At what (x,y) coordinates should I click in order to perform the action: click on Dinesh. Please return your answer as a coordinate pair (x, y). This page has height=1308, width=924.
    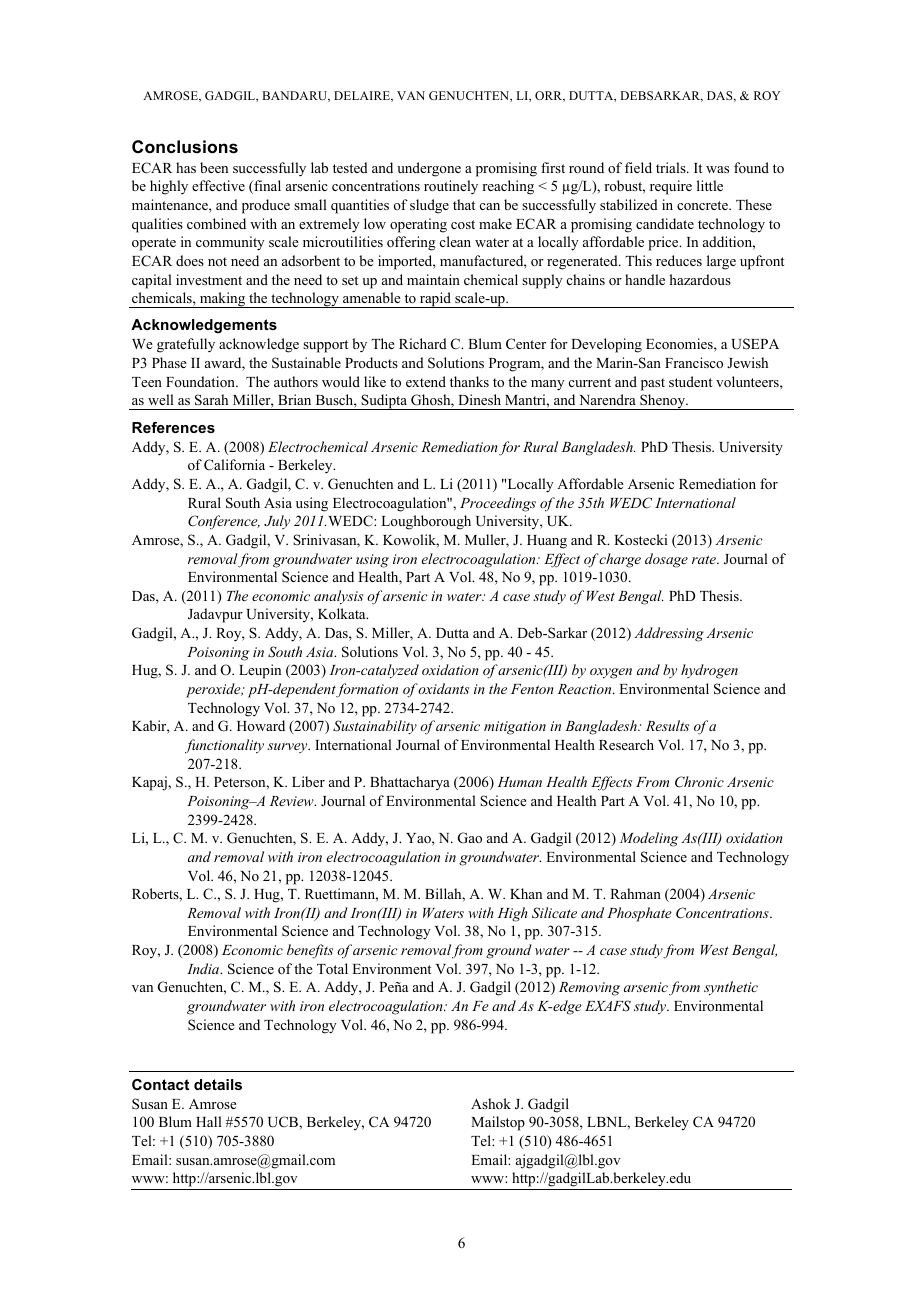
    Looking at the image, I should click on (479, 399).
